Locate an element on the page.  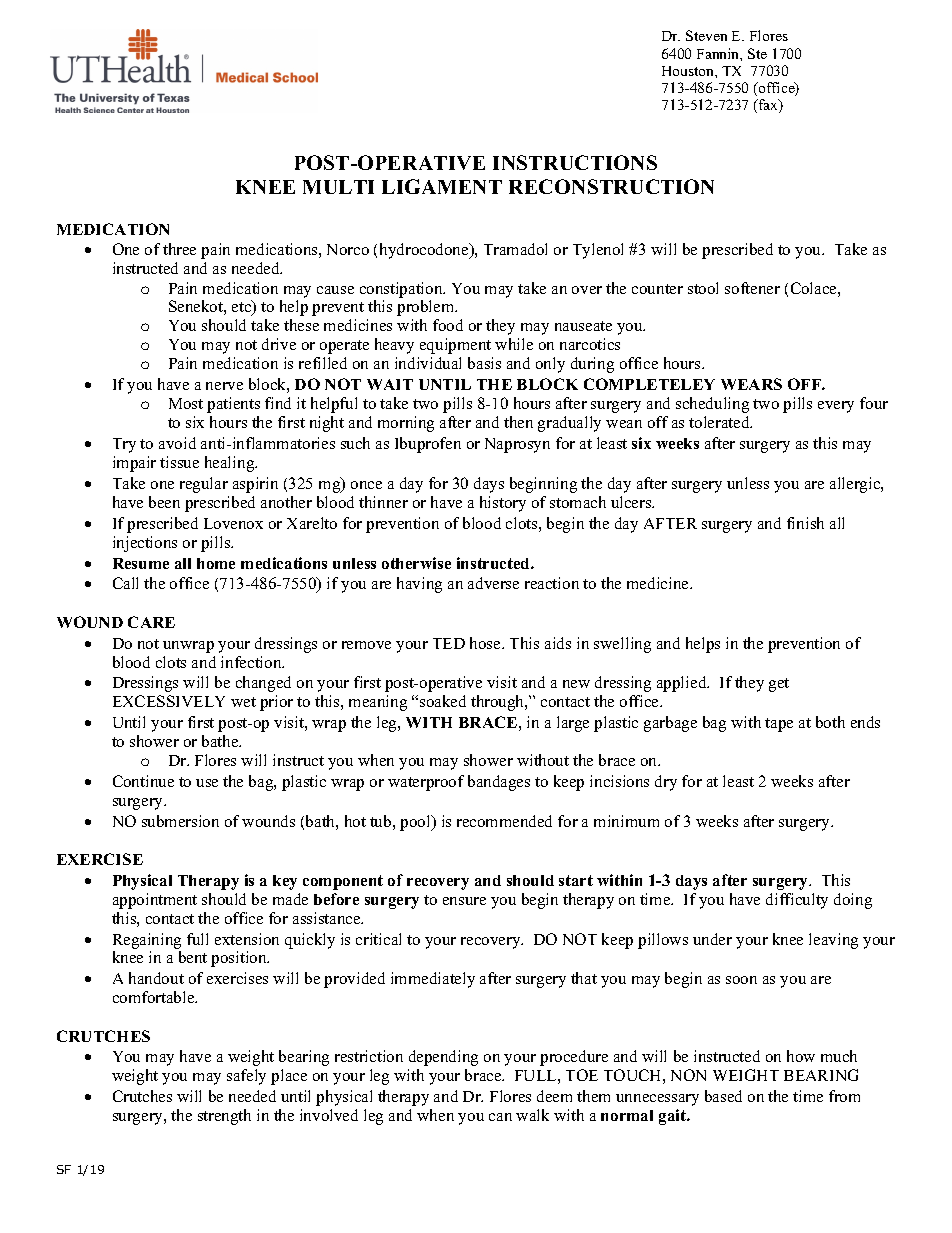
adverse is located at coordinates (493, 583).
